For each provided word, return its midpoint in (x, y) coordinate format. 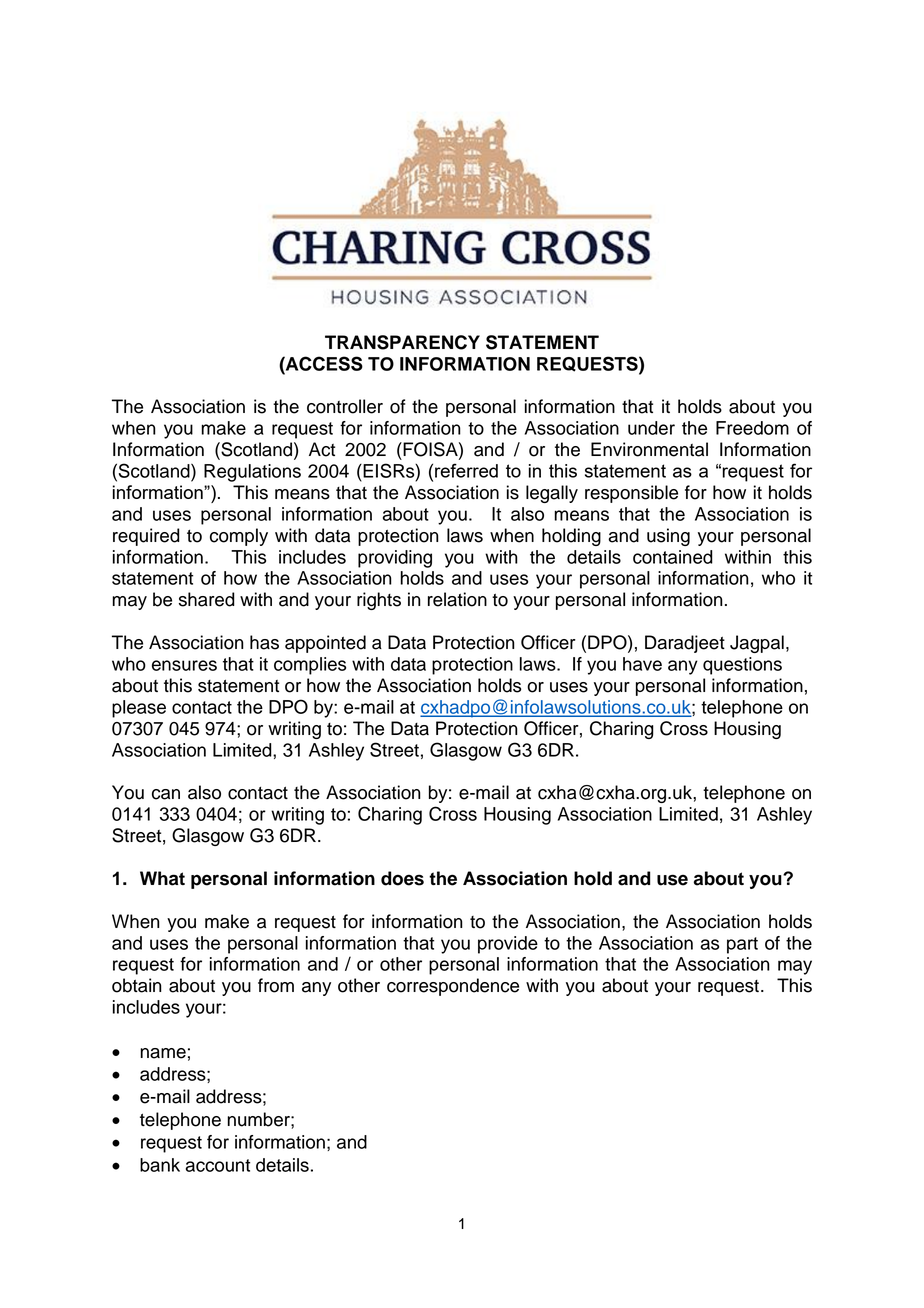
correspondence (453, 987)
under (651, 428)
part (742, 945)
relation (457, 599)
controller (345, 406)
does (402, 878)
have (642, 664)
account (218, 1165)
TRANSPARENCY (402, 342)
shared (207, 599)
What (162, 878)
